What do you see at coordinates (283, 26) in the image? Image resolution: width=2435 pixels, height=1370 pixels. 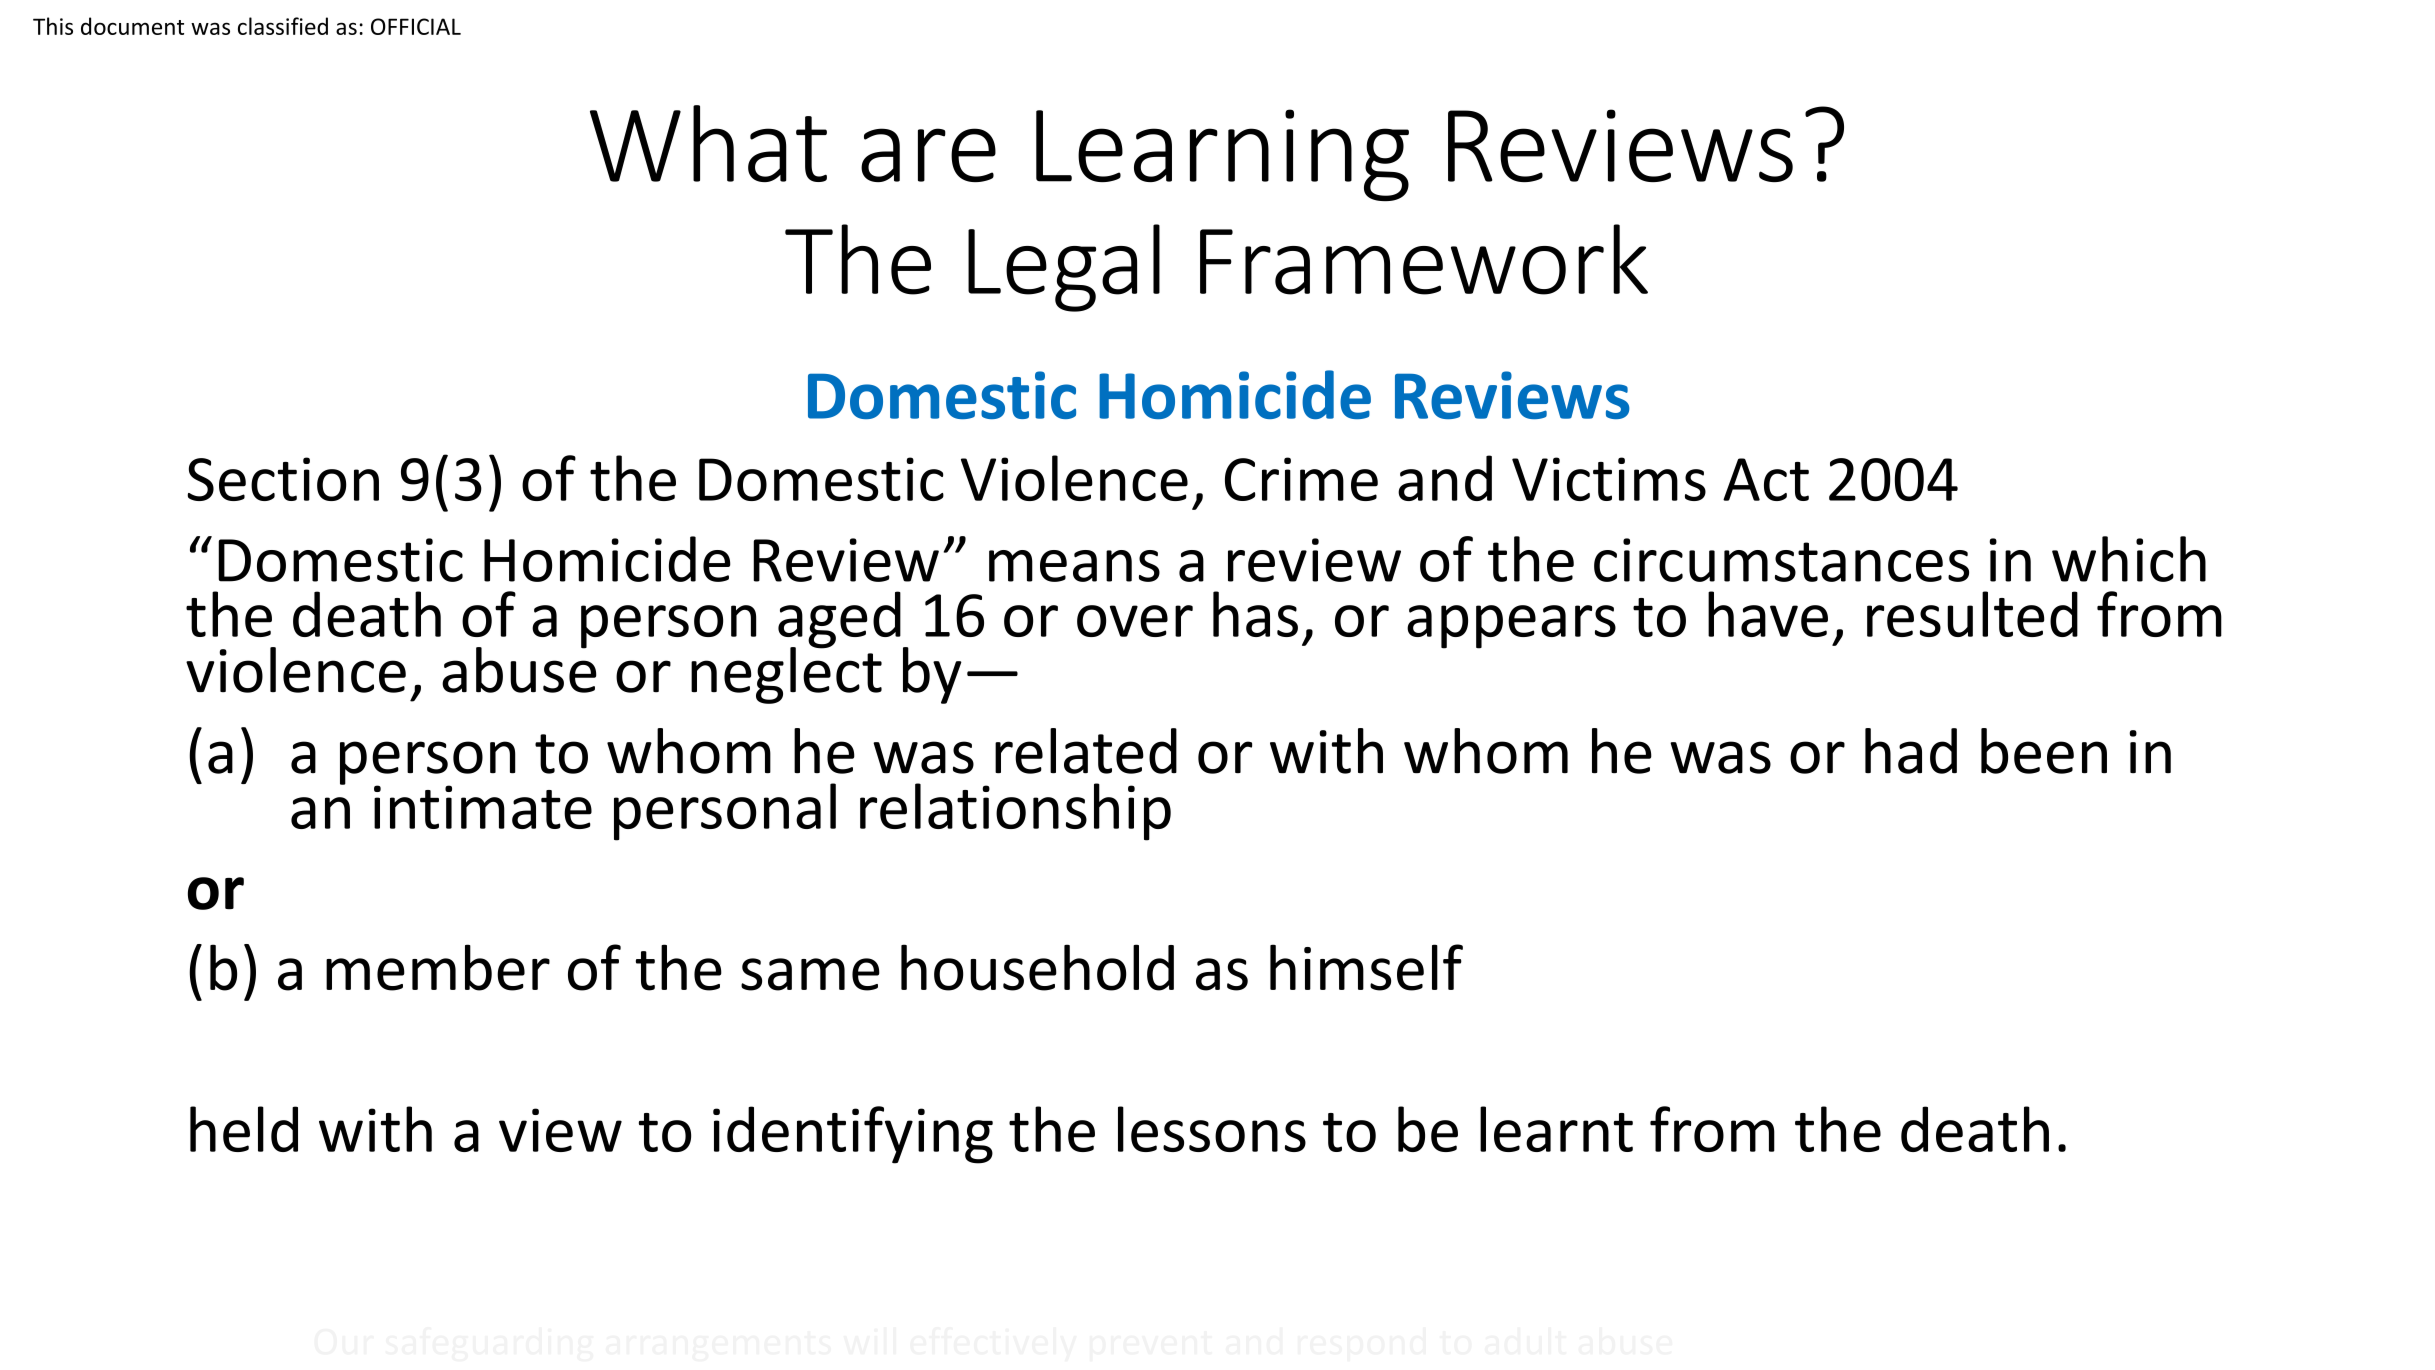 I see `classified` at bounding box center [283, 26].
